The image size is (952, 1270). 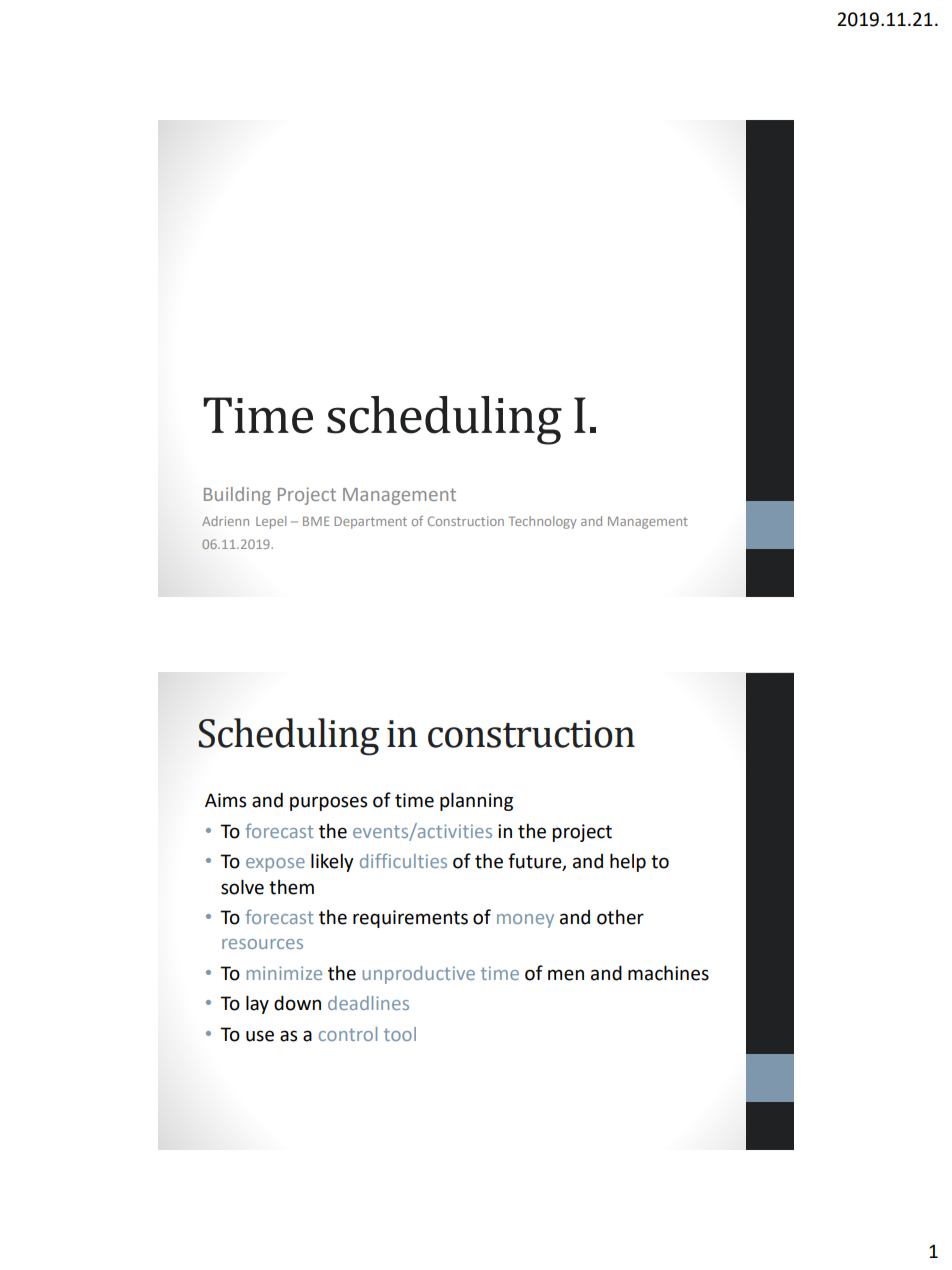 I want to click on other, so click(x=620, y=917).
